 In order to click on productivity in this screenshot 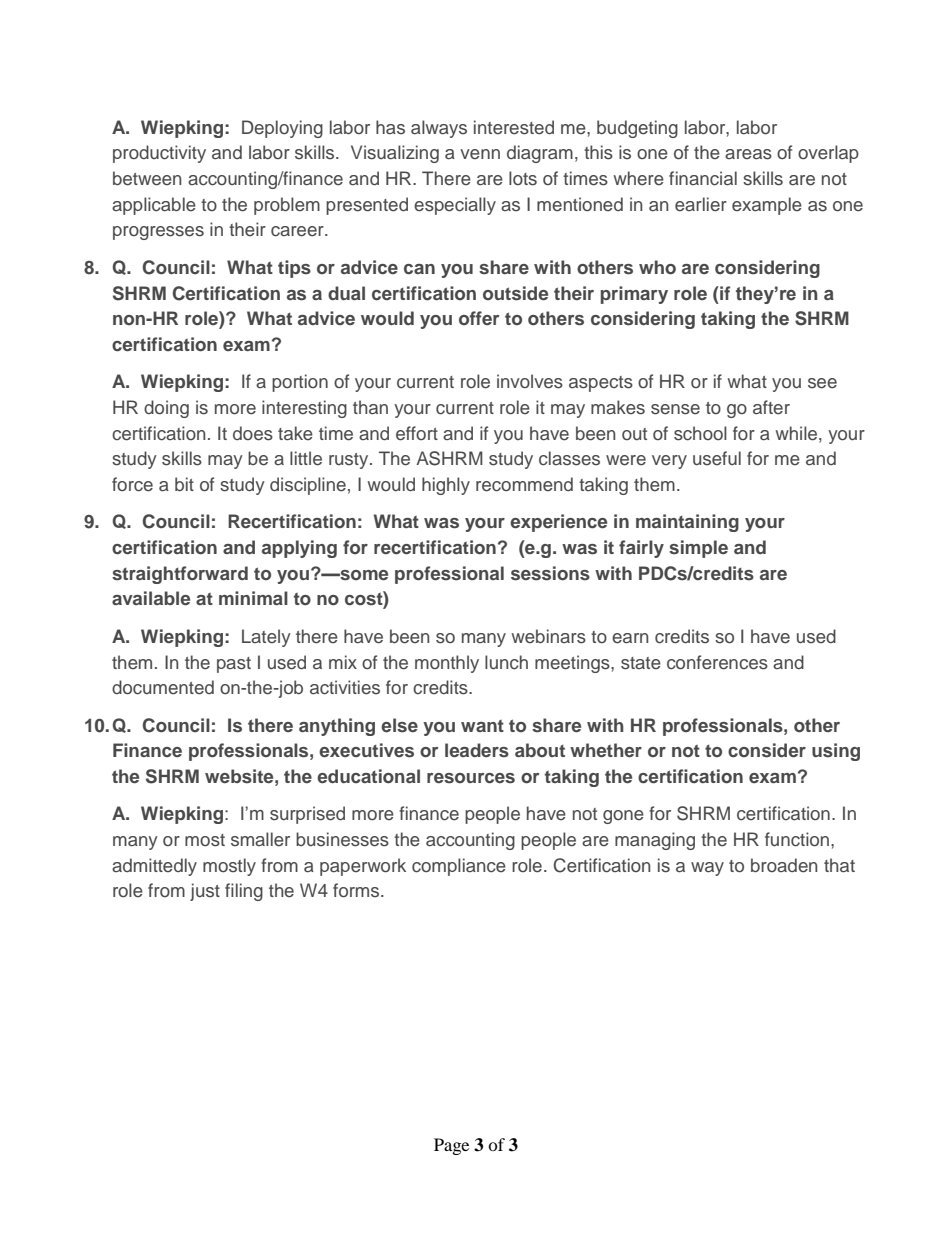, I will do `click(159, 154)`.
